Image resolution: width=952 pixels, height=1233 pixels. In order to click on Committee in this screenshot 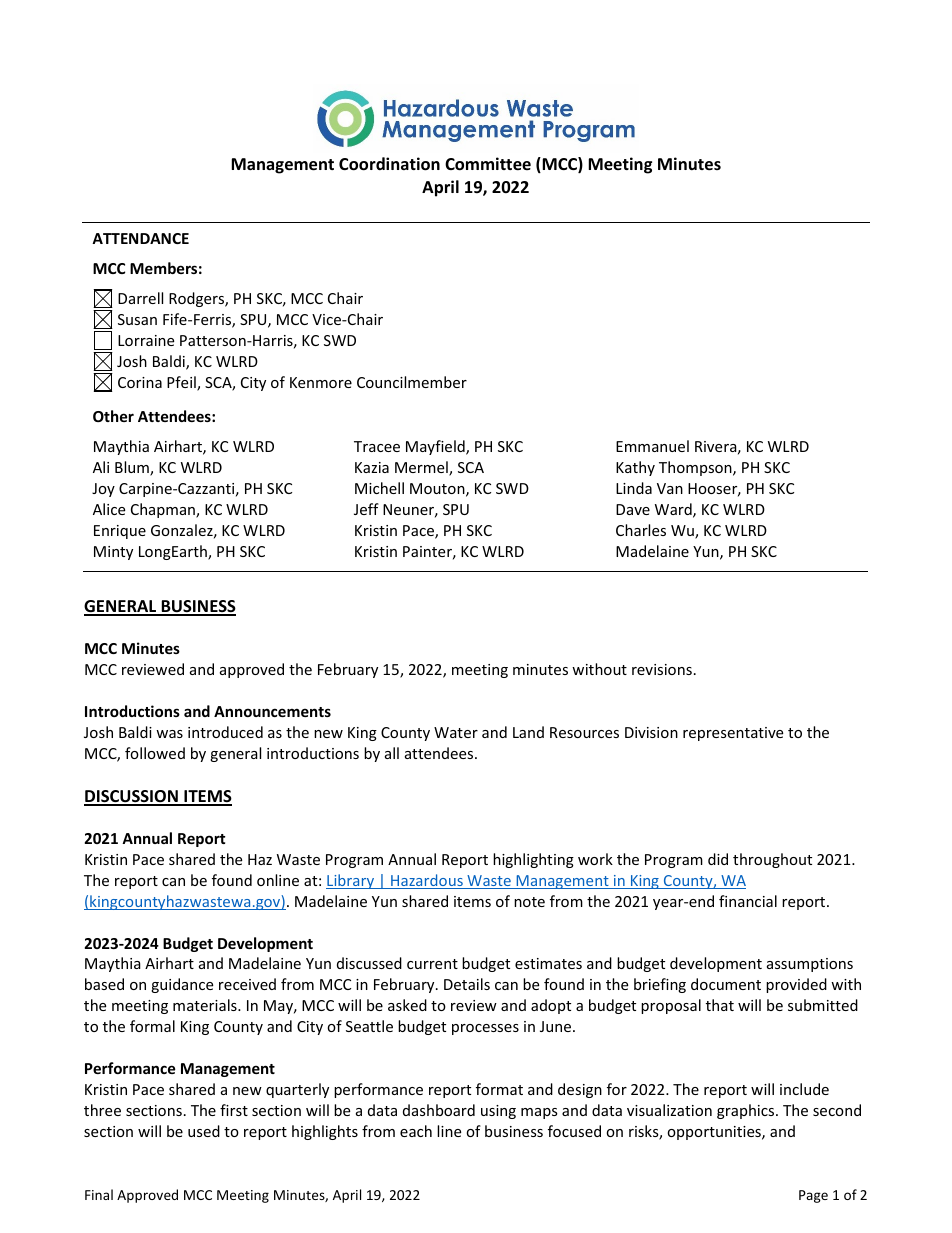, I will do `click(488, 164)`.
